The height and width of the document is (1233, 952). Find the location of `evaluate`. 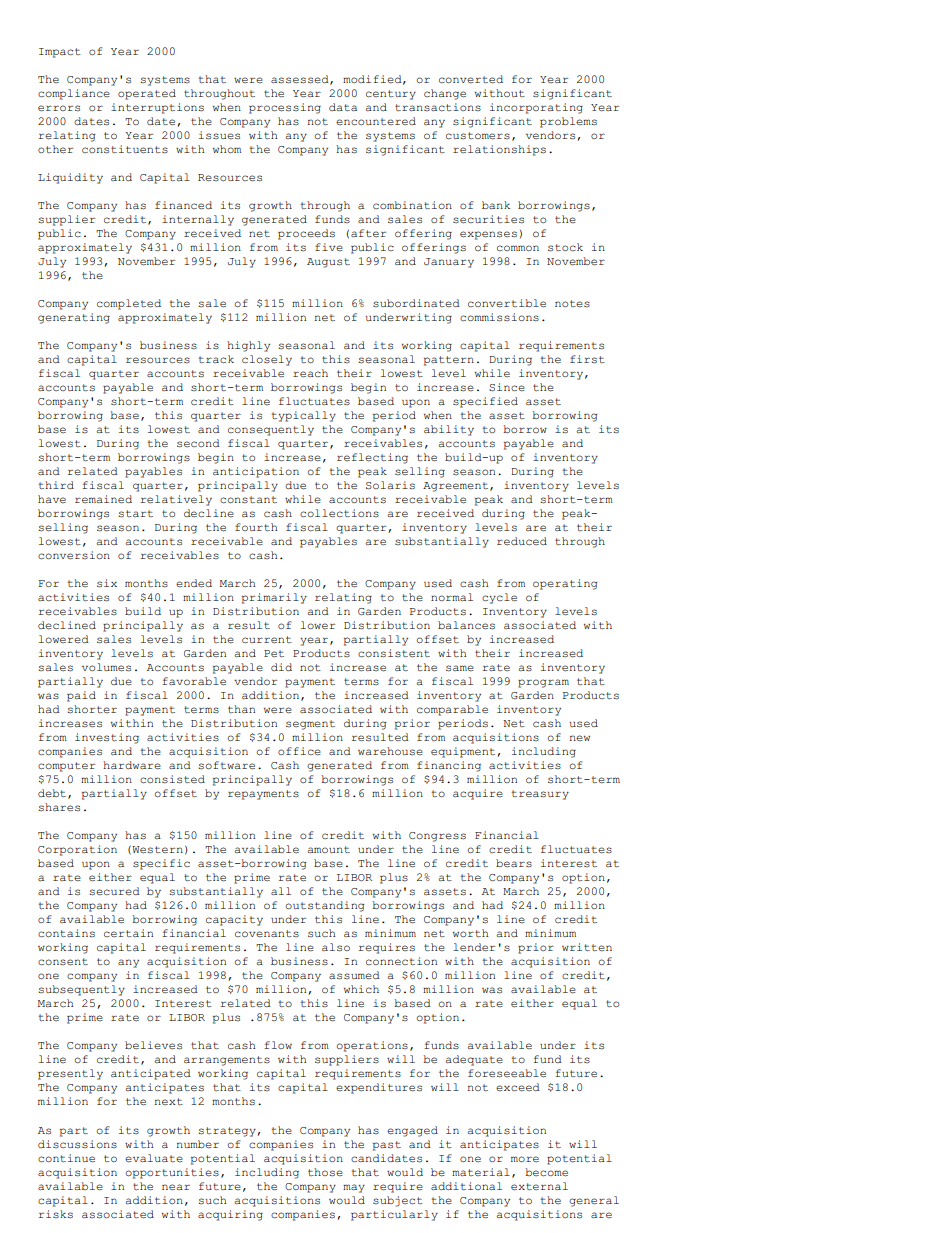

evaluate is located at coordinates (154, 1158).
